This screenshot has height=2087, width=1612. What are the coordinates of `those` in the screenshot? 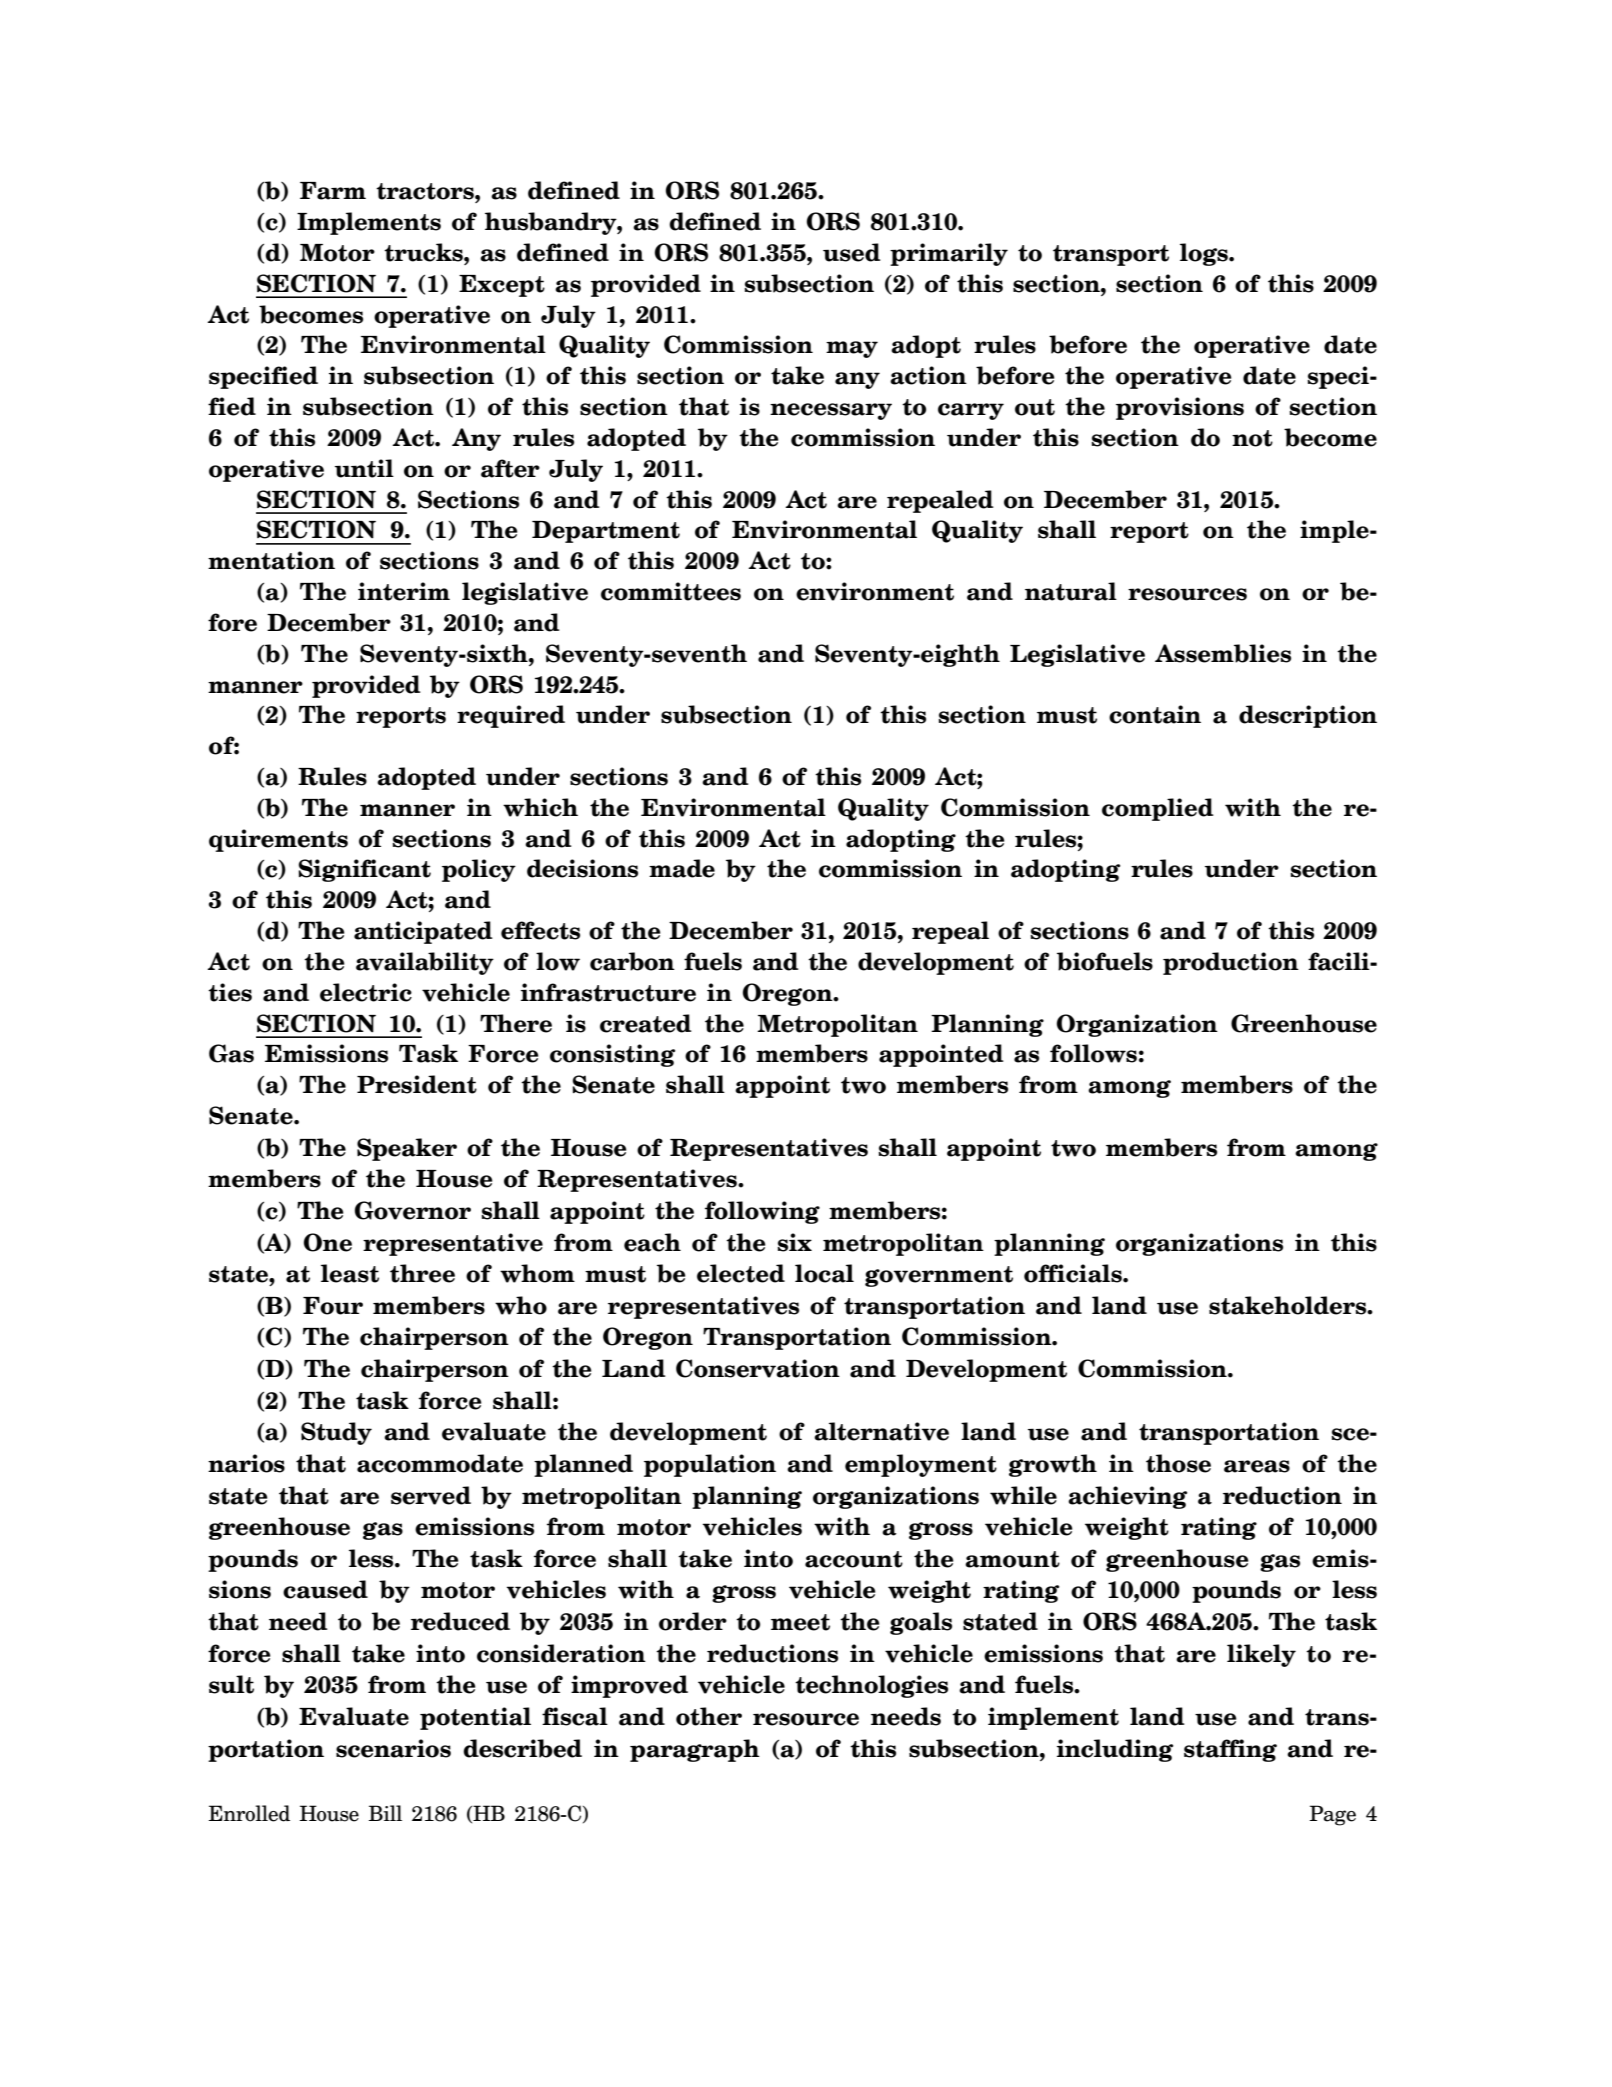 It's located at (1178, 1463).
